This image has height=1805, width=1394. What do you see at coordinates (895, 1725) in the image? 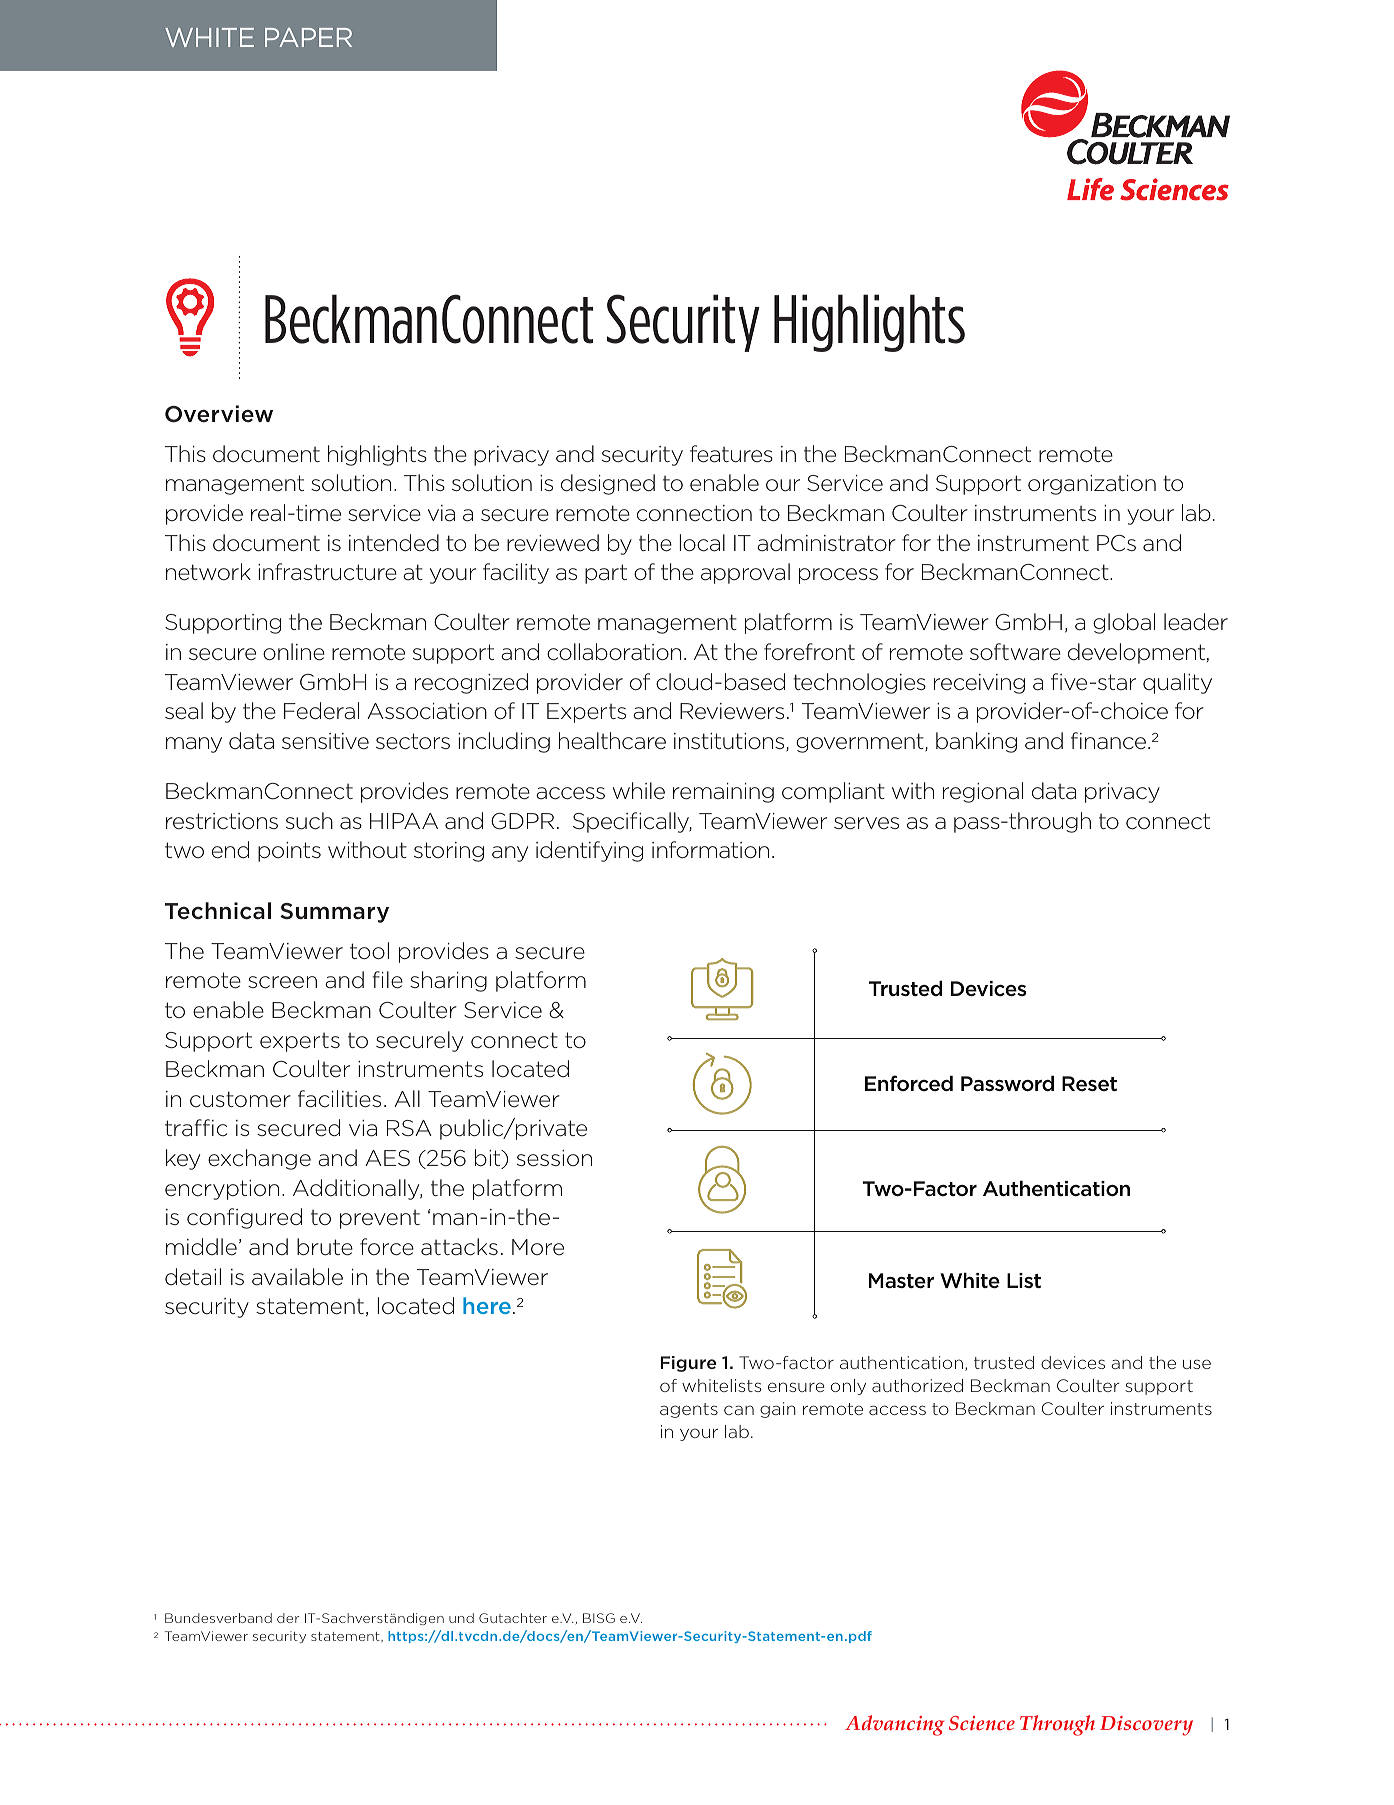
I see `Advancing` at bounding box center [895, 1725].
